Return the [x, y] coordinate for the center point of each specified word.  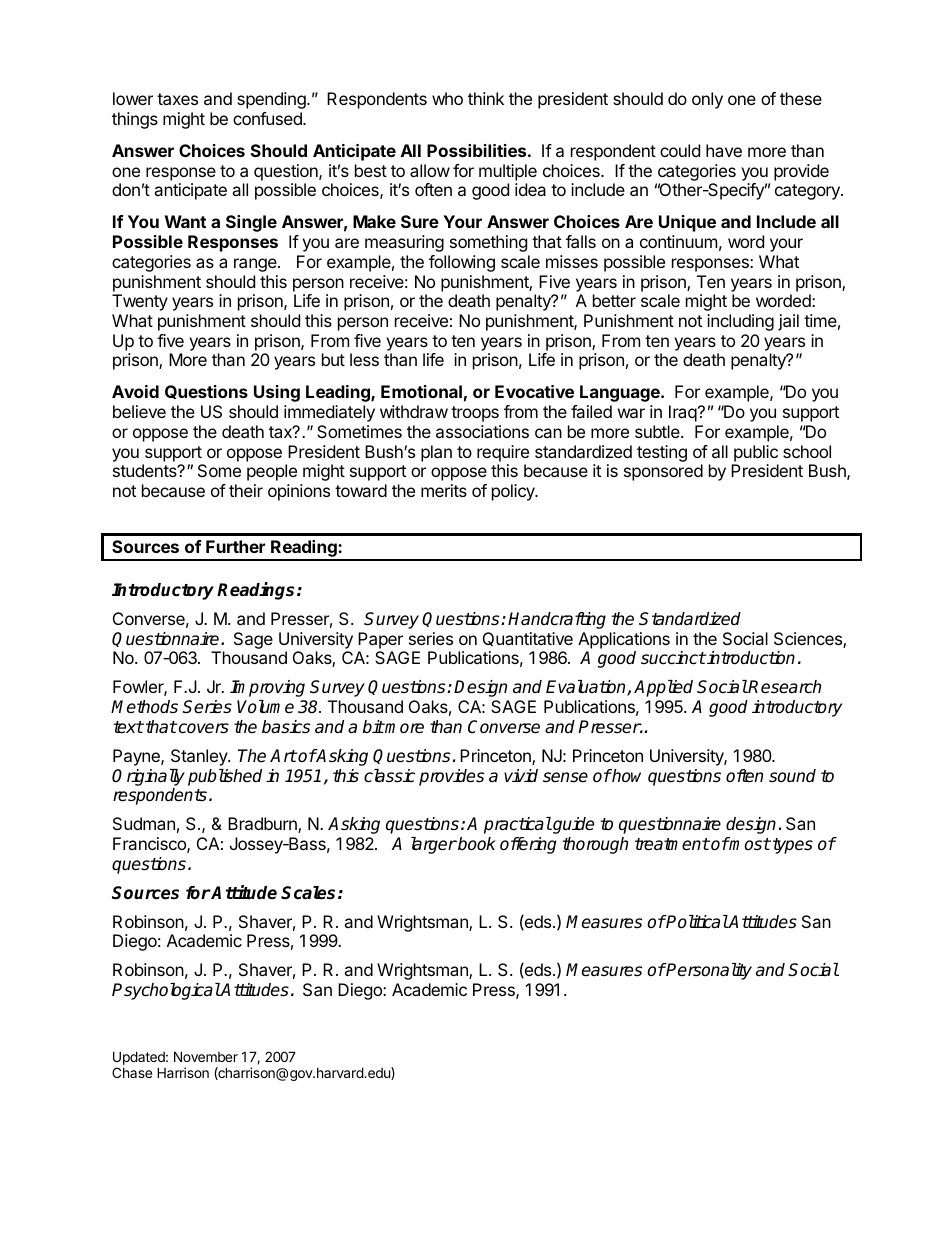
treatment [672, 844]
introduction [750, 658]
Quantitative [528, 639]
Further [235, 546]
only [707, 100]
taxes [177, 99]
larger [434, 845]
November [206, 1056]
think [486, 98]
